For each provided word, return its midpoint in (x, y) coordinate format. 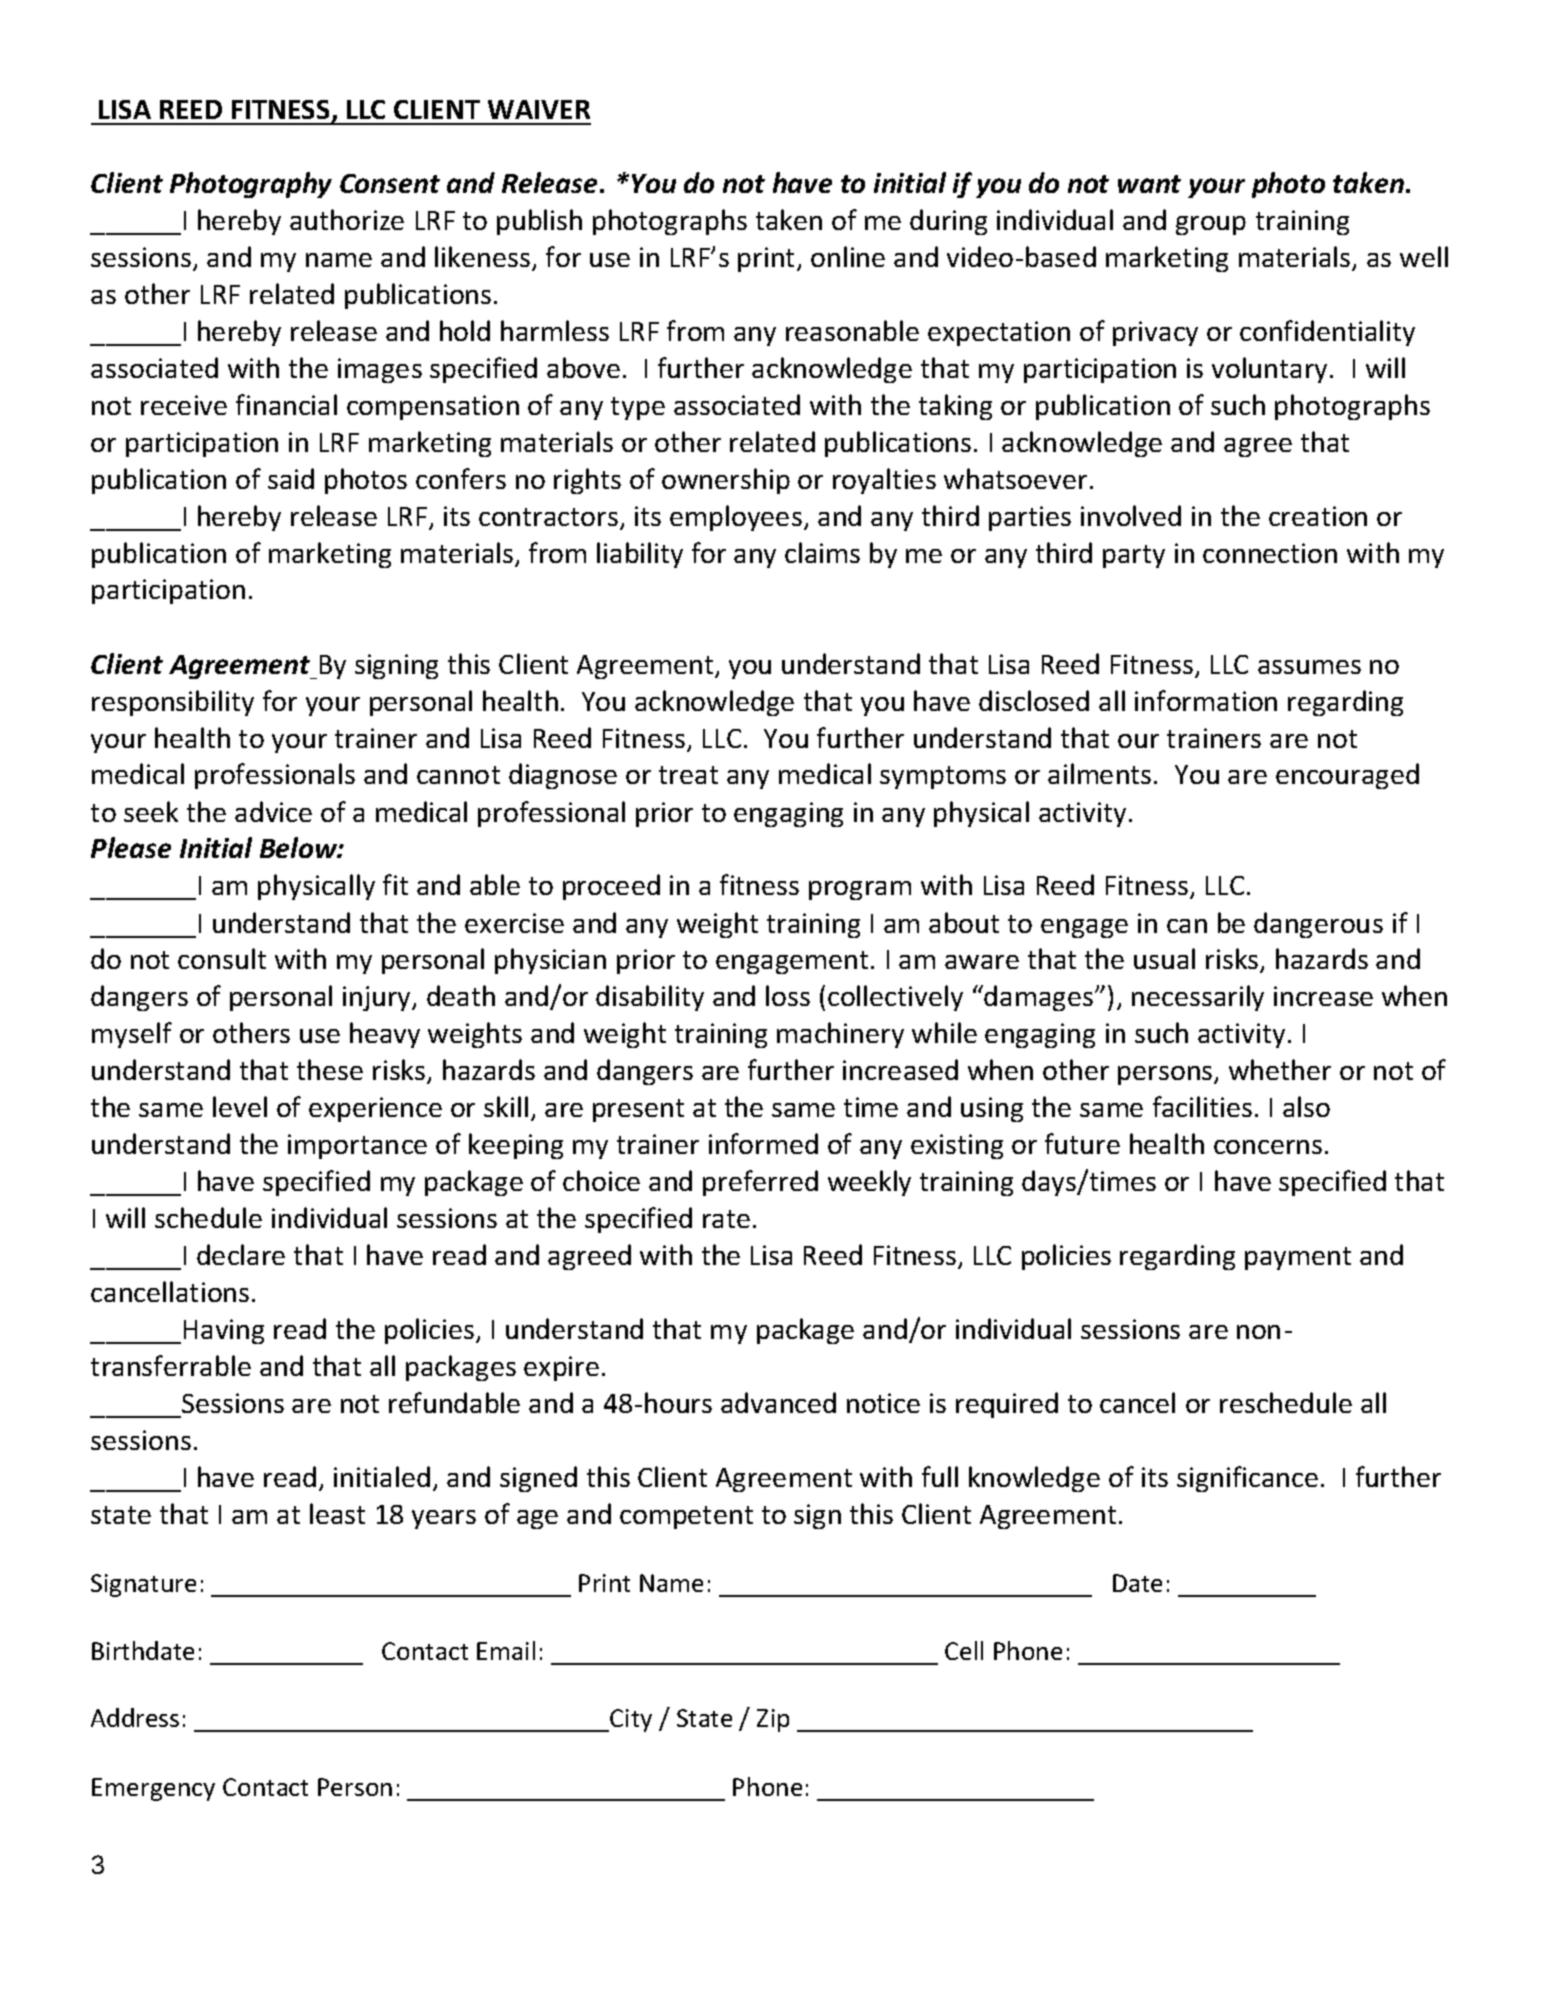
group (1211, 225)
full (940, 1476)
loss (788, 995)
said (291, 478)
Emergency (153, 1789)
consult (222, 958)
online (848, 256)
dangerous (1318, 925)
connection (1270, 553)
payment (1298, 1258)
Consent (390, 183)
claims (822, 552)
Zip (773, 1720)
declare (241, 1254)
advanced (778, 1402)
